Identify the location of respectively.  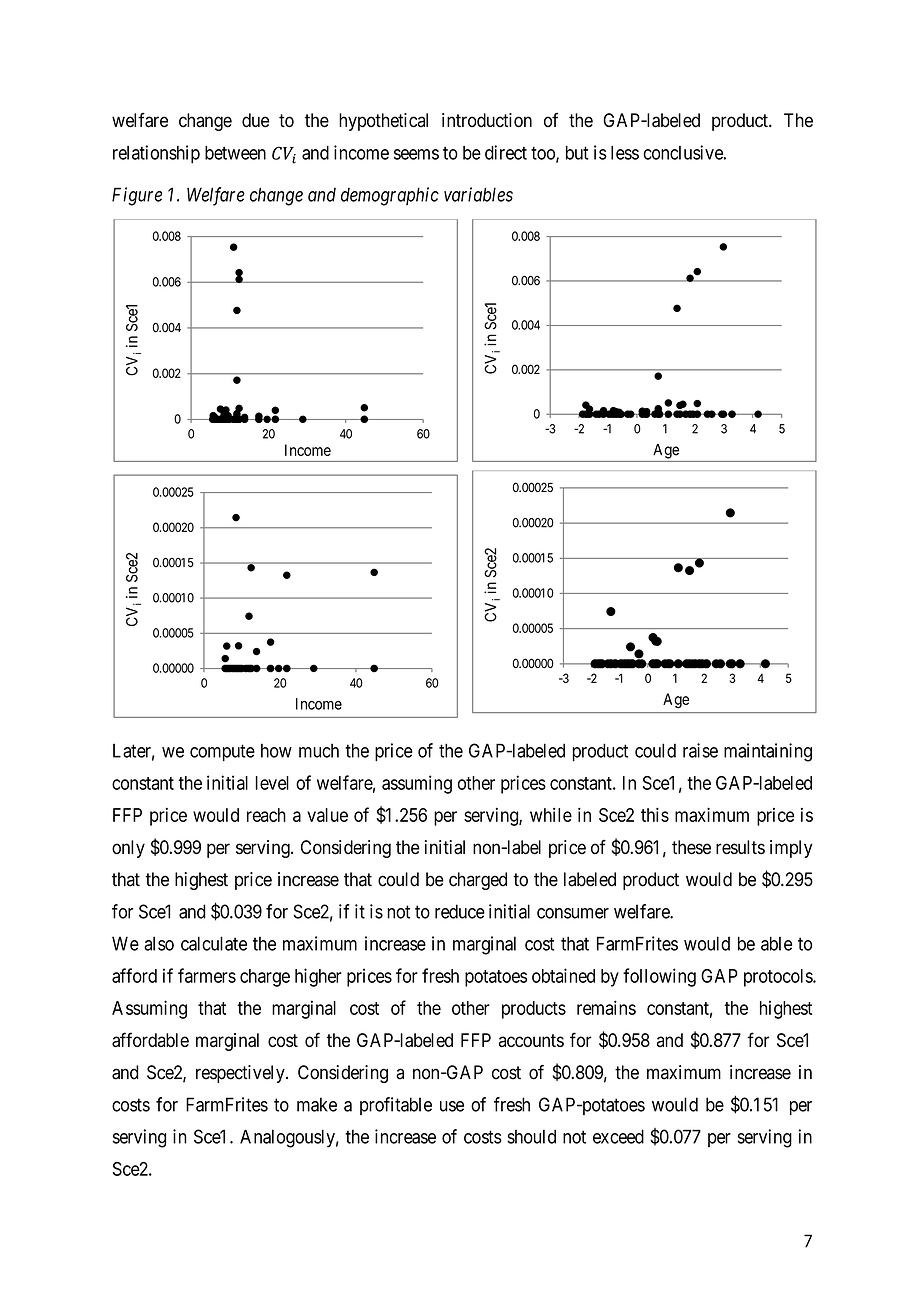
(241, 1074).
